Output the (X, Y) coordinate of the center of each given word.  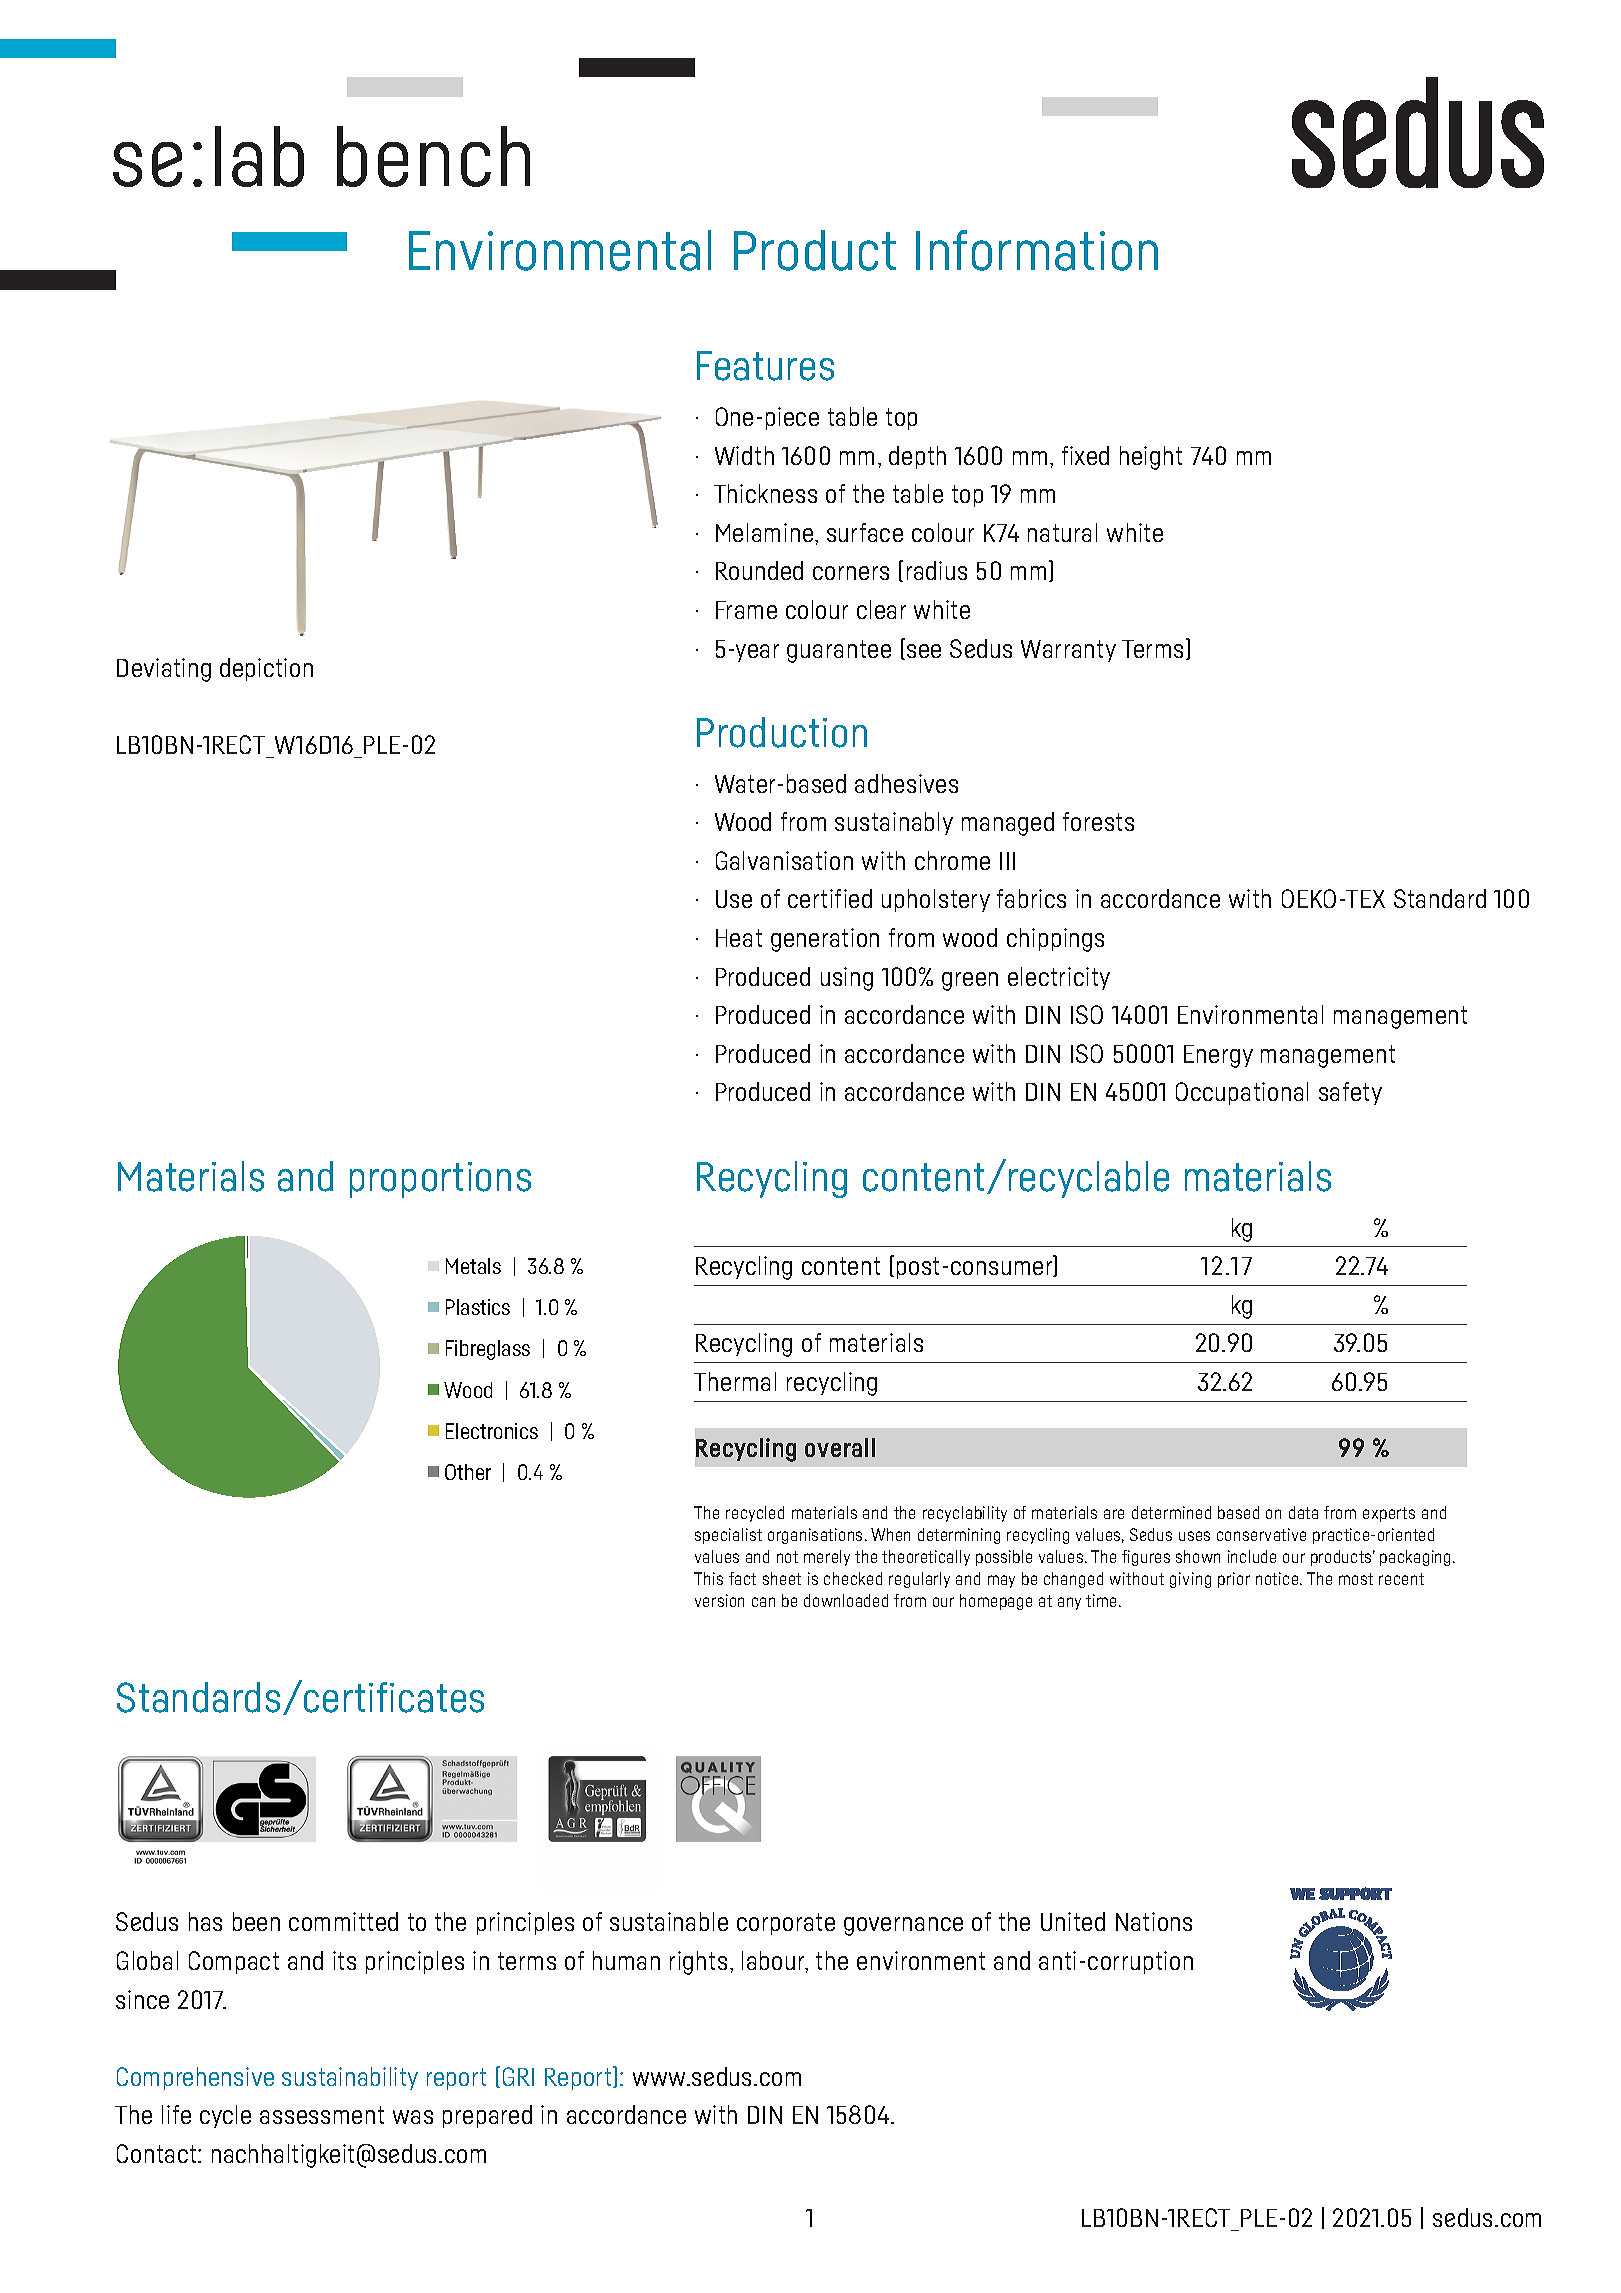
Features (765, 366)
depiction (266, 669)
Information (1037, 250)
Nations (1154, 1921)
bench (433, 156)
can (763, 1602)
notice (1278, 1578)
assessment (322, 2115)
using (847, 979)
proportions (440, 1180)
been (256, 1921)
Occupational (1242, 1093)
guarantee (839, 651)
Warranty (1068, 651)
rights (698, 1963)
